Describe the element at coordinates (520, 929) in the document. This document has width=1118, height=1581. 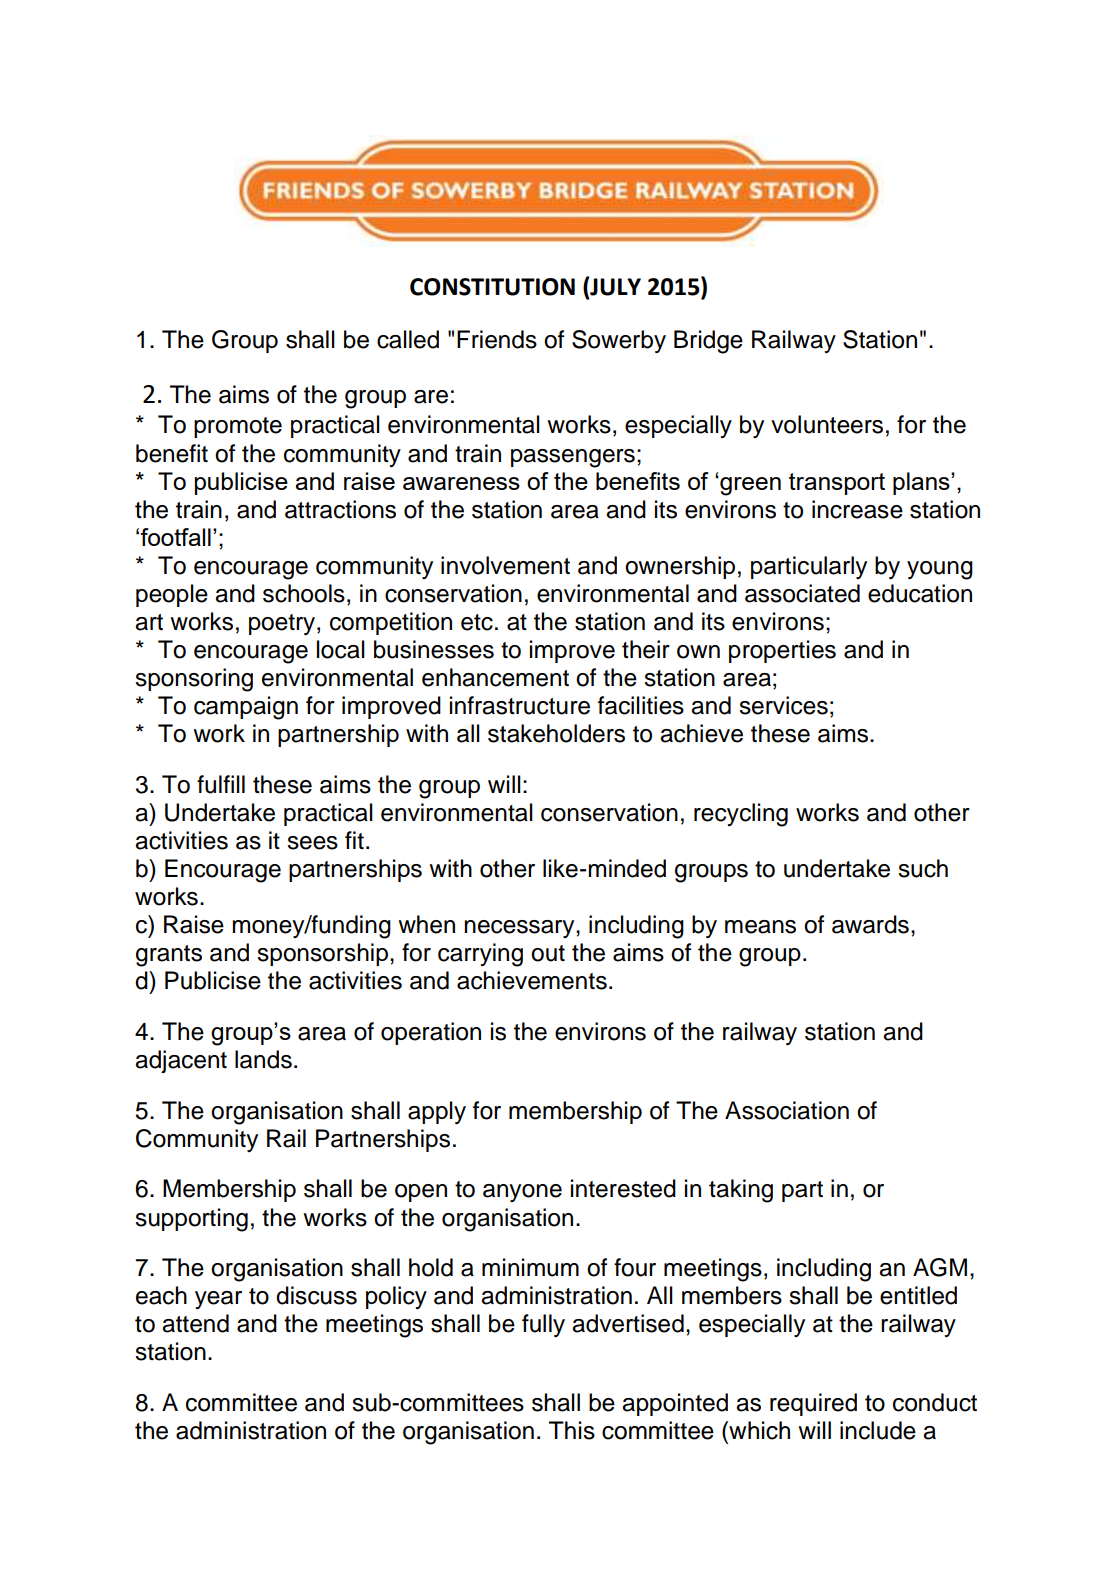
I see `necessary` at that location.
